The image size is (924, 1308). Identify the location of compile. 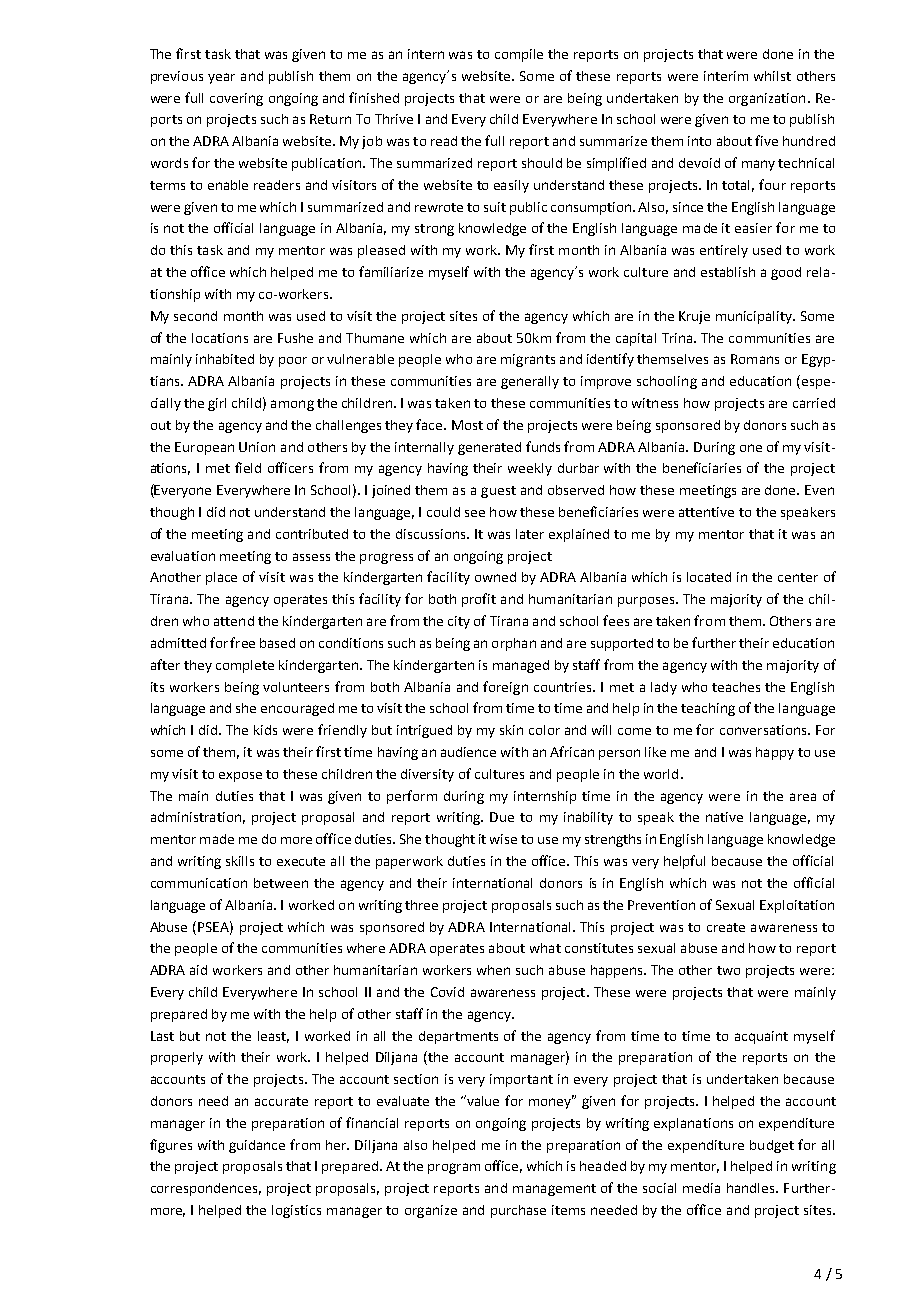
(519, 55).
